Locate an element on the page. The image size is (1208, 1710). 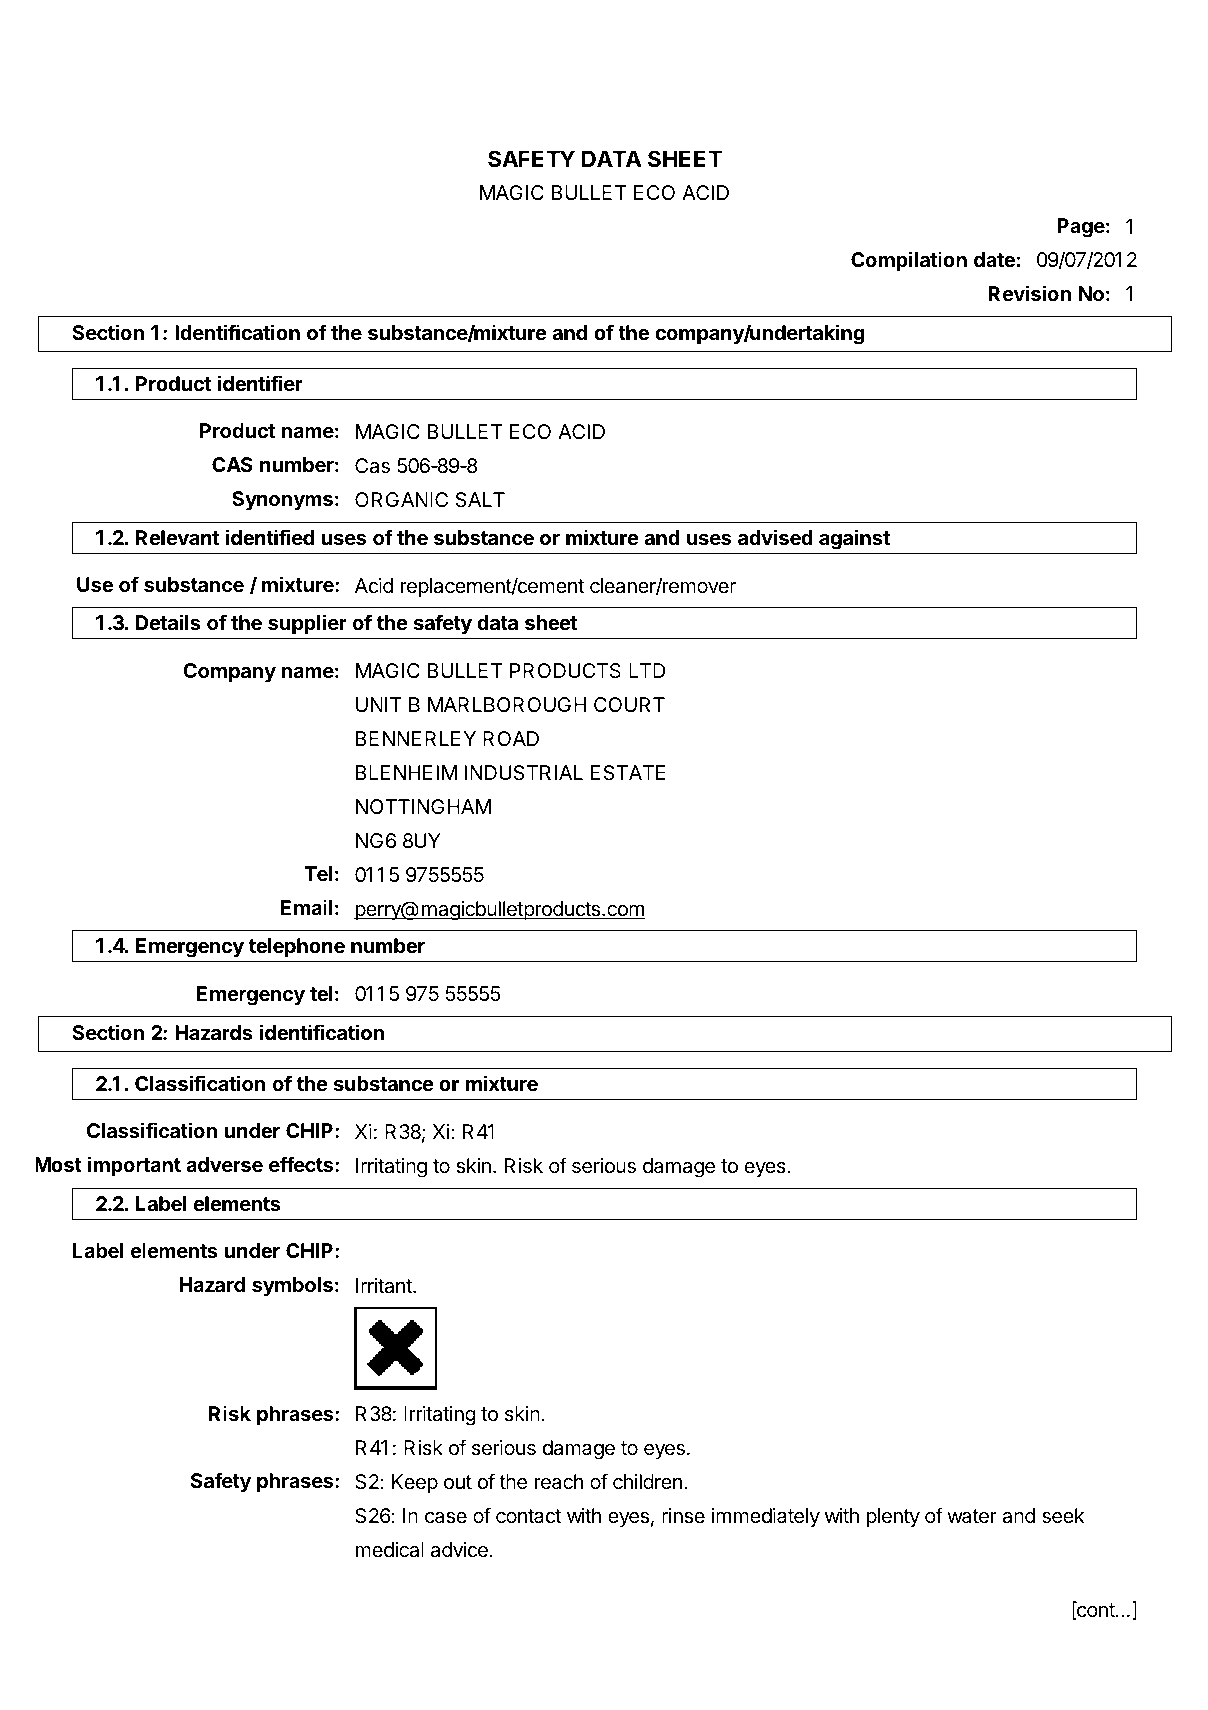
effects is located at coordinates (302, 1164).
